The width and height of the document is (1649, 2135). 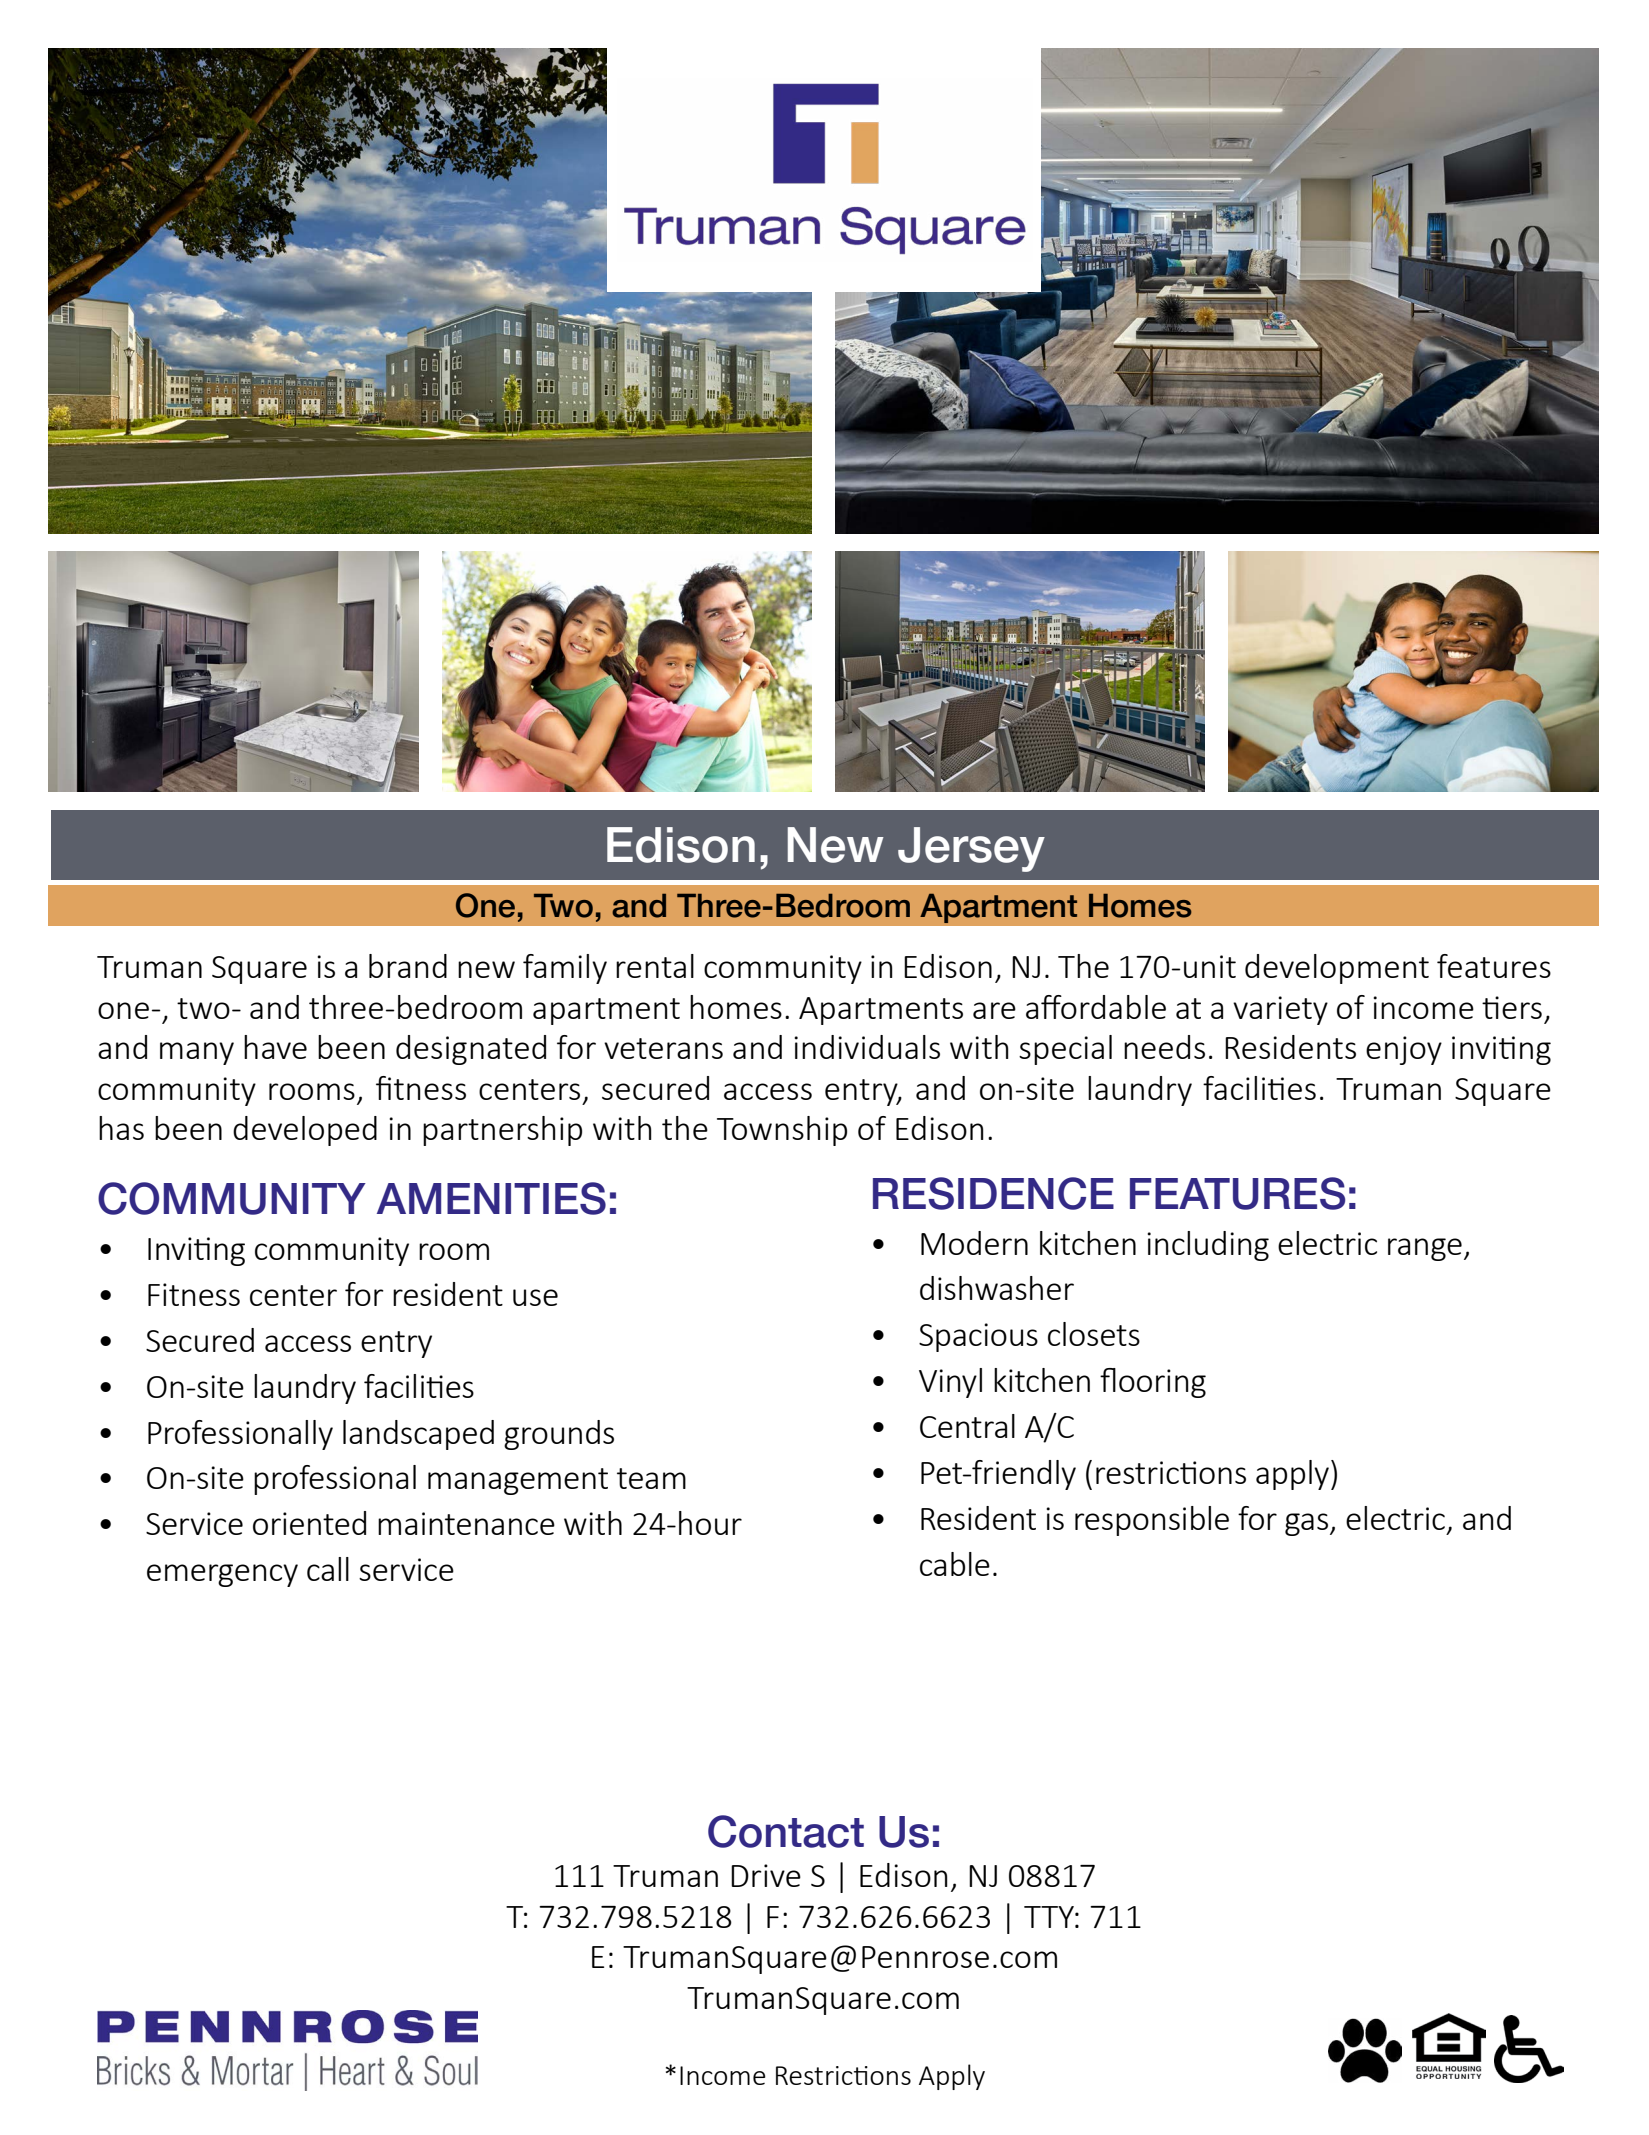 What do you see at coordinates (950, 1383) in the document?
I see `Vinyl` at bounding box center [950, 1383].
